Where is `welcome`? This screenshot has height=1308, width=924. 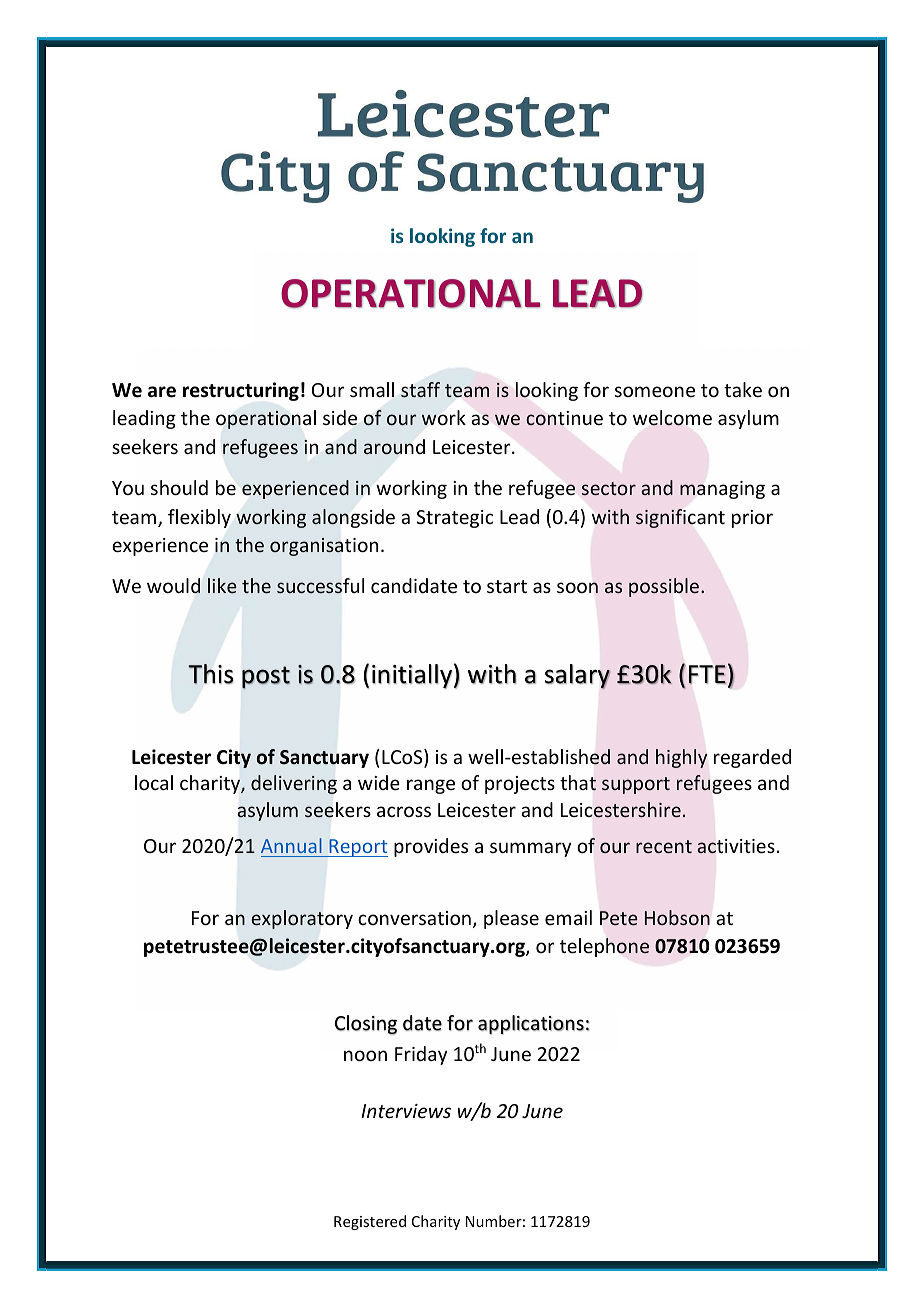 welcome is located at coordinates (672, 418).
